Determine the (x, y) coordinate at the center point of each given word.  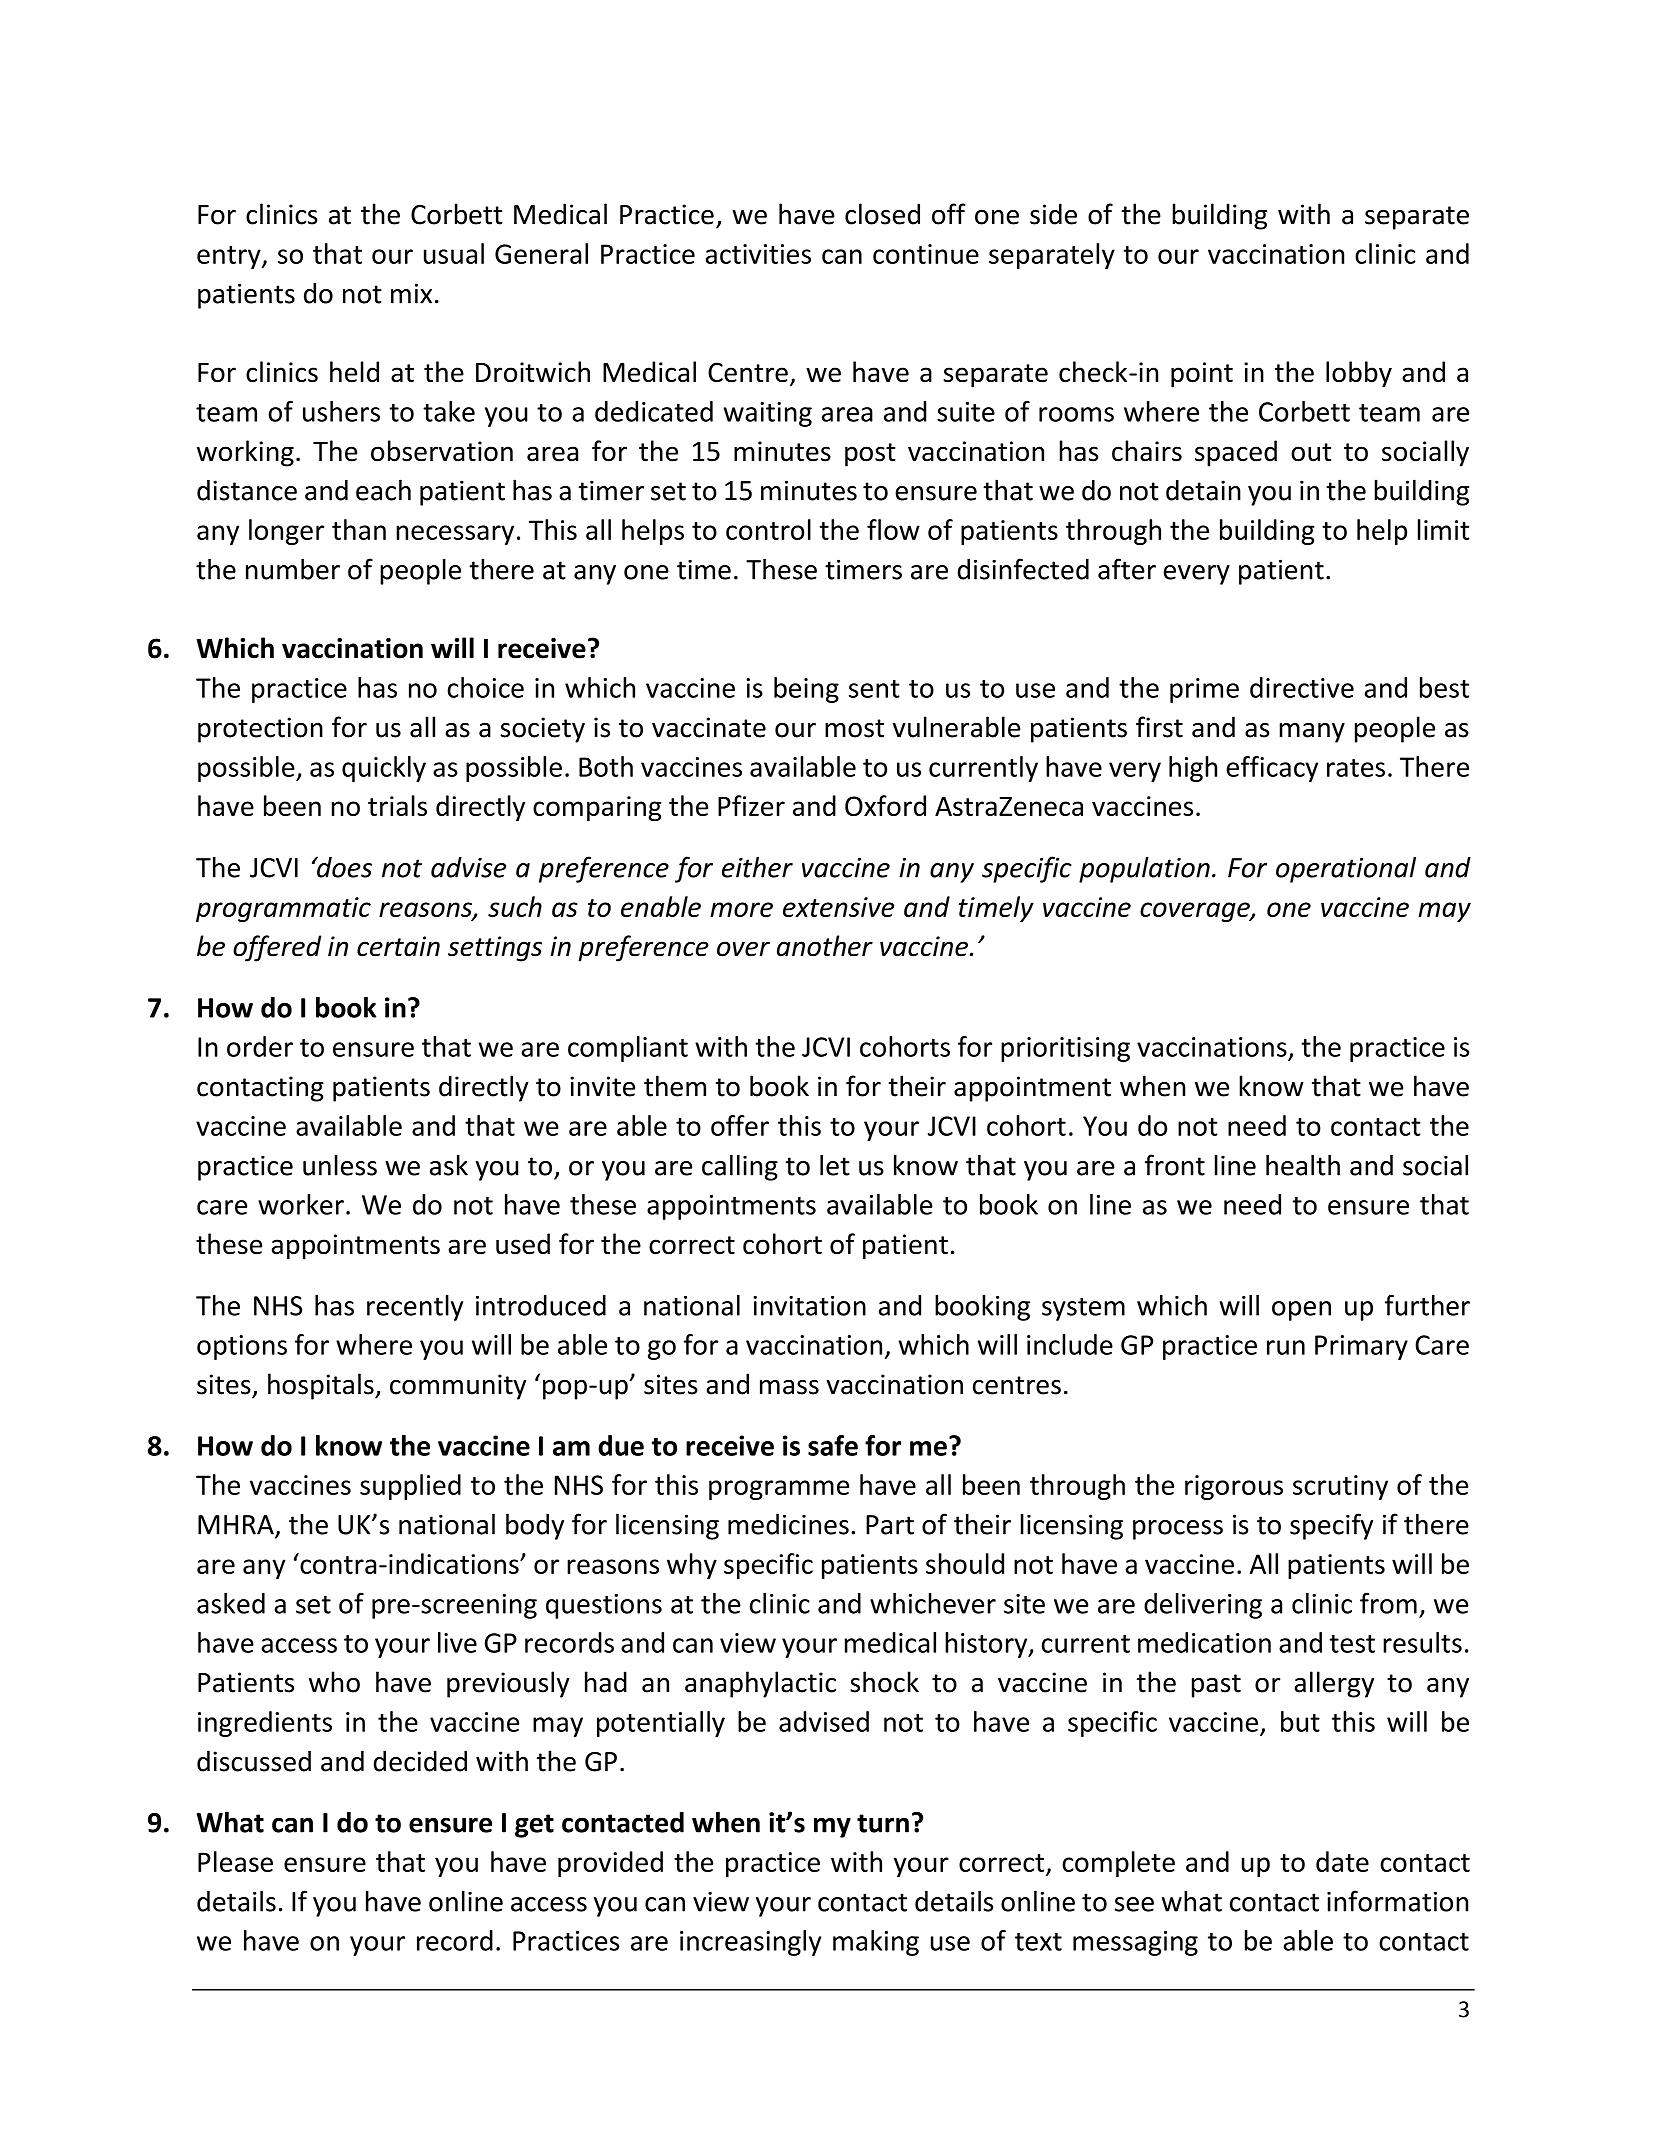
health (1303, 1165)
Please (235, 1861)
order (260, 1046)
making (876, 1943)
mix (411, 293)
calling (740, 1167)
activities (758, 254)
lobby (1359, 374)
